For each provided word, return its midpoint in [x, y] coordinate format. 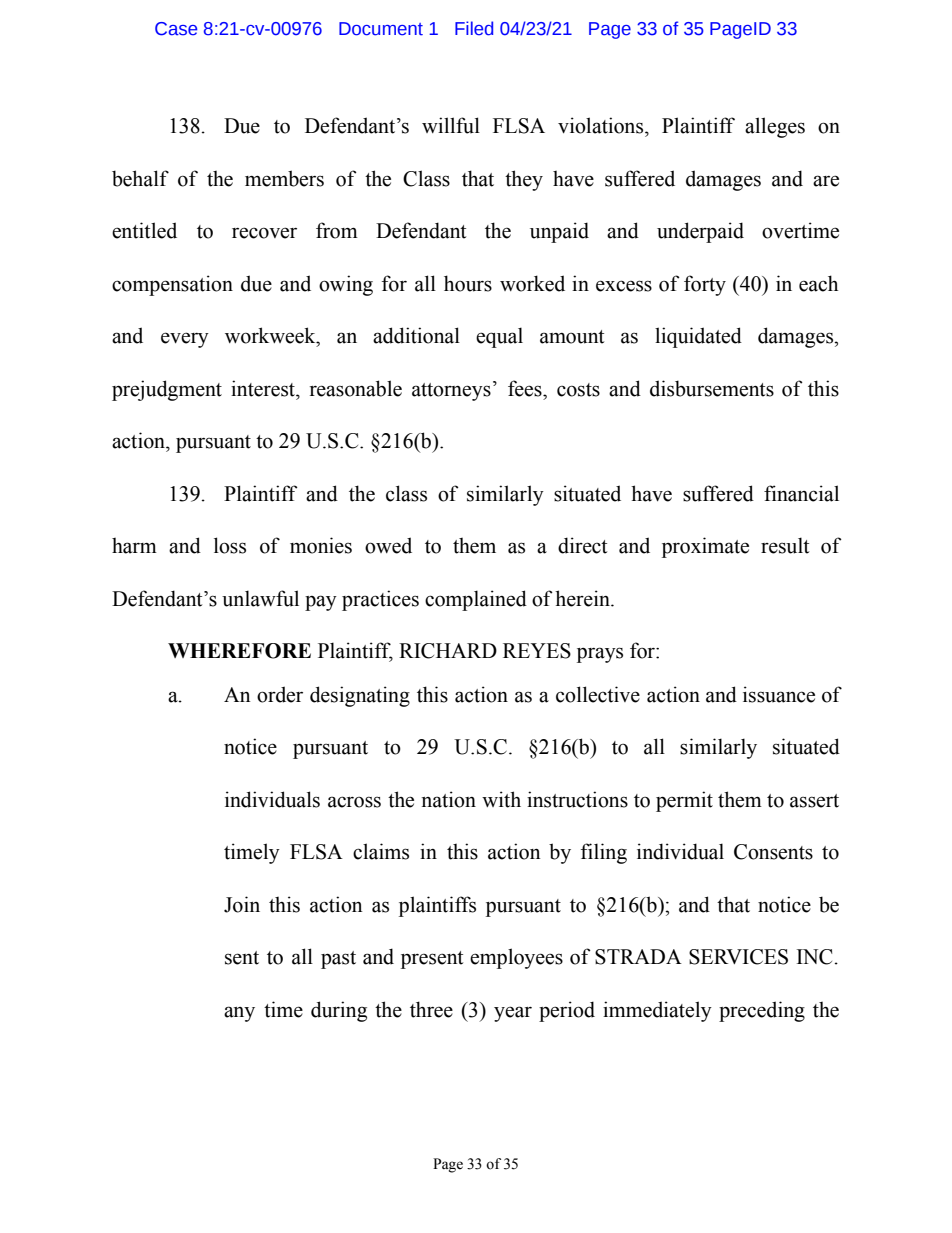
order [280, 694]
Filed [474, 28]
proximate [705, 547]
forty [705, 285]
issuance [779, 694]
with [501, 799]
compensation [172, 285]
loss [230, 545]
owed [388, 545]
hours [468, 283]
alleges [775, 127]
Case [176, 29]
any [239, 1014]
